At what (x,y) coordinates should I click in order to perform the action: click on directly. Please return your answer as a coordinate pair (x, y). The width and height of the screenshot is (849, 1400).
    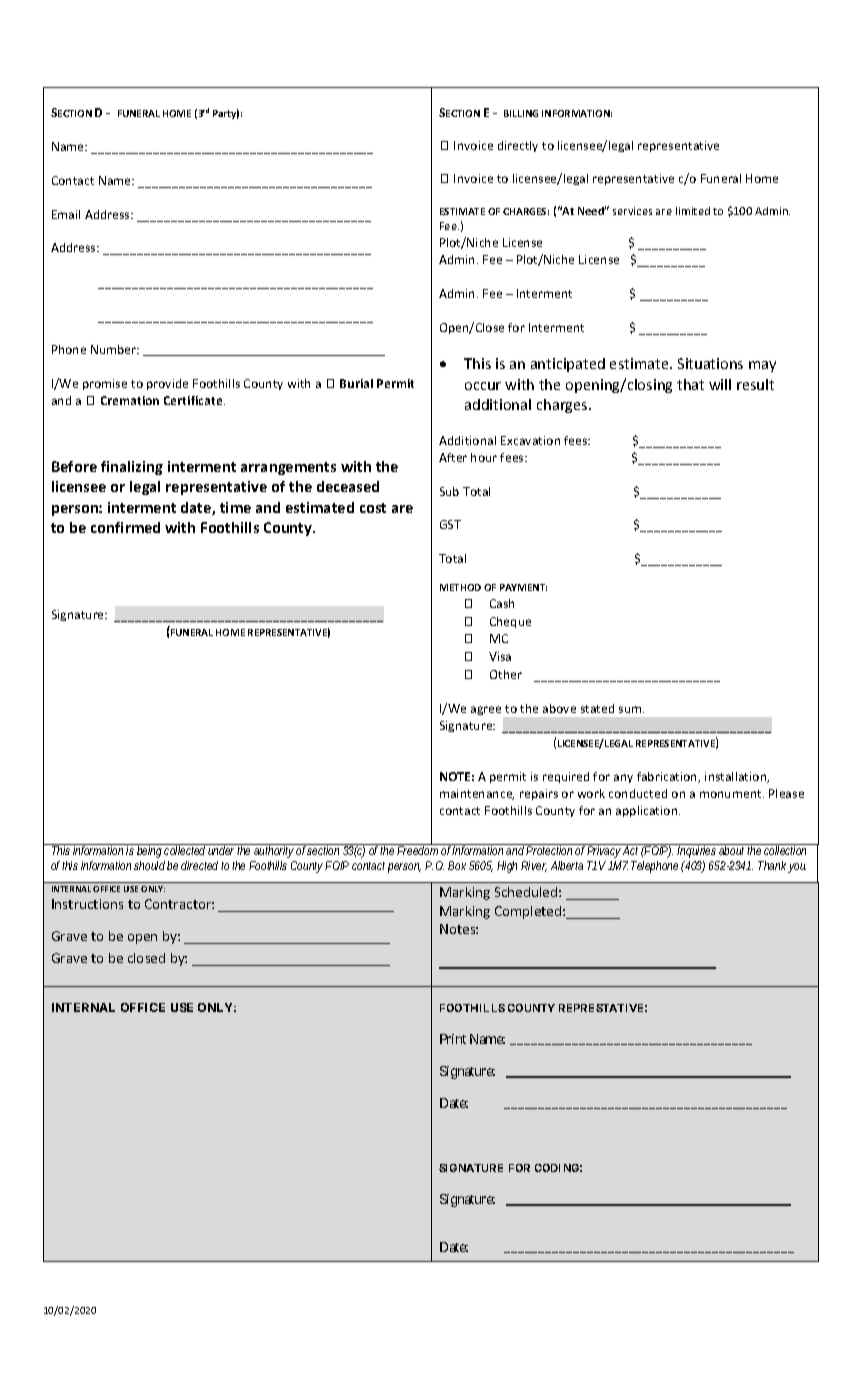
    Looking at the image, I should click on (518, 146).
